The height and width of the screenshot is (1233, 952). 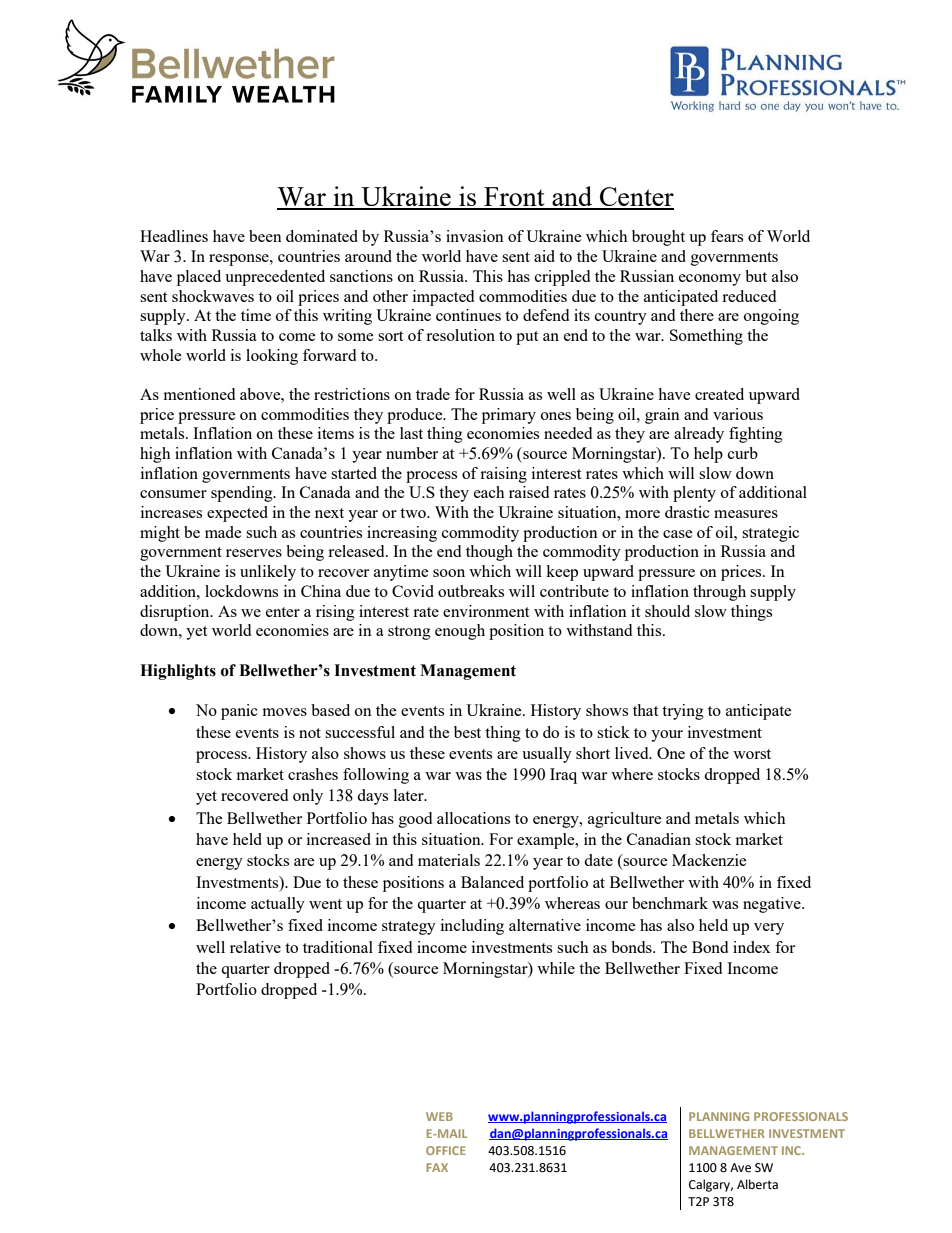 What do you see at coordinates (475, 236) in the screenshot?
I see `invasion` at bounding box center [475, 236].
